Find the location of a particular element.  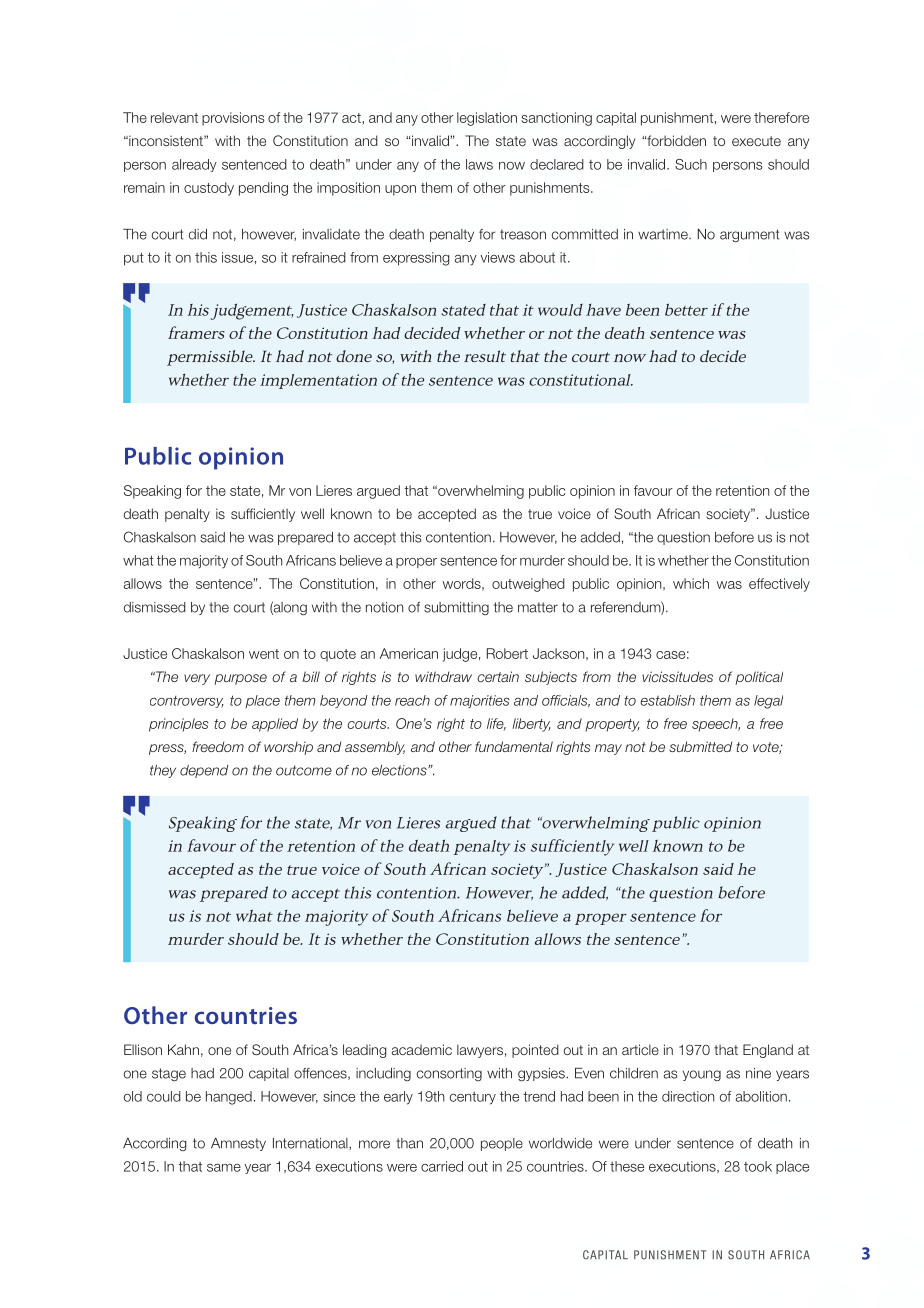

carried is located at coordinates (442, 1166).
